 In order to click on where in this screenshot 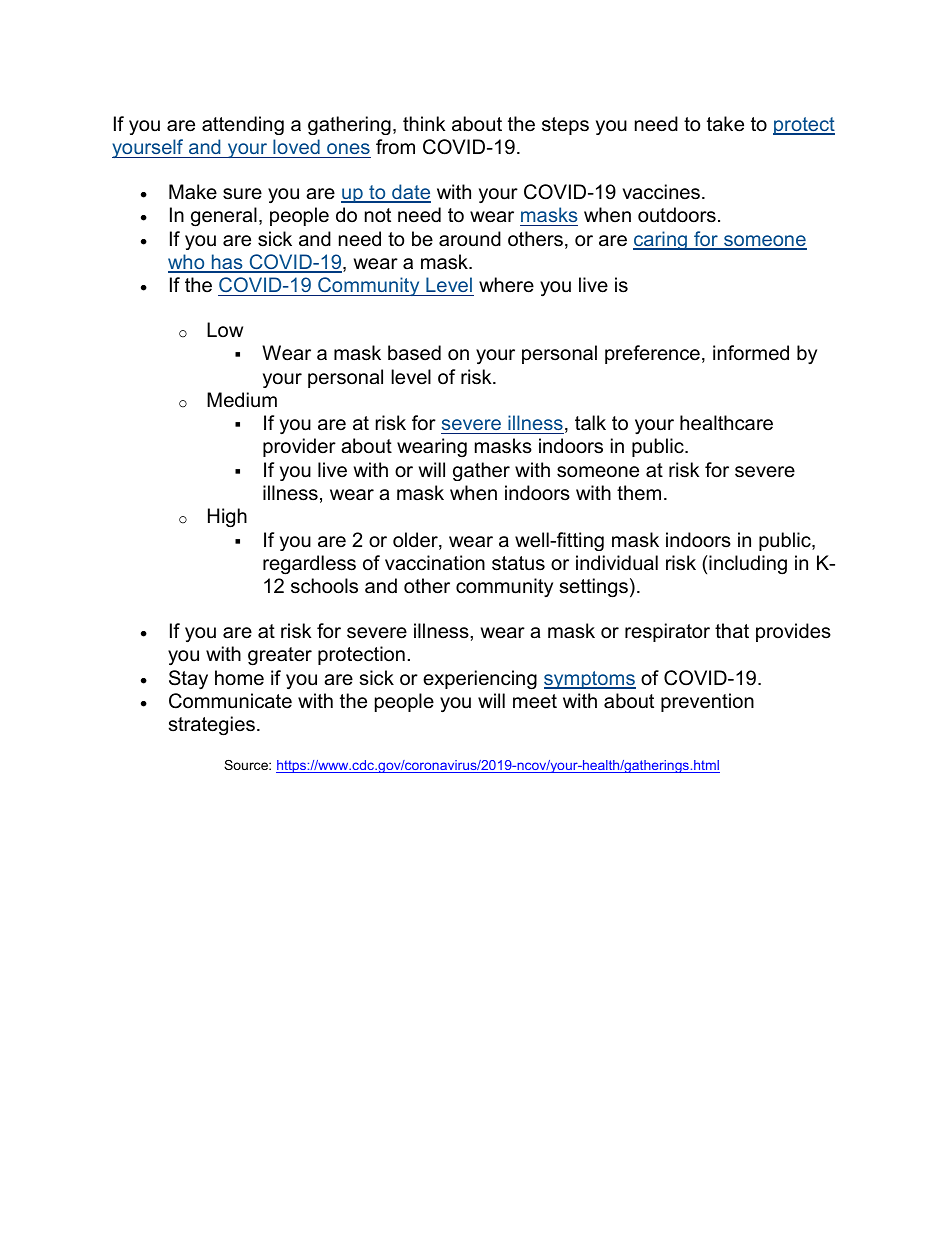, I will do `click(506, 285)`.
